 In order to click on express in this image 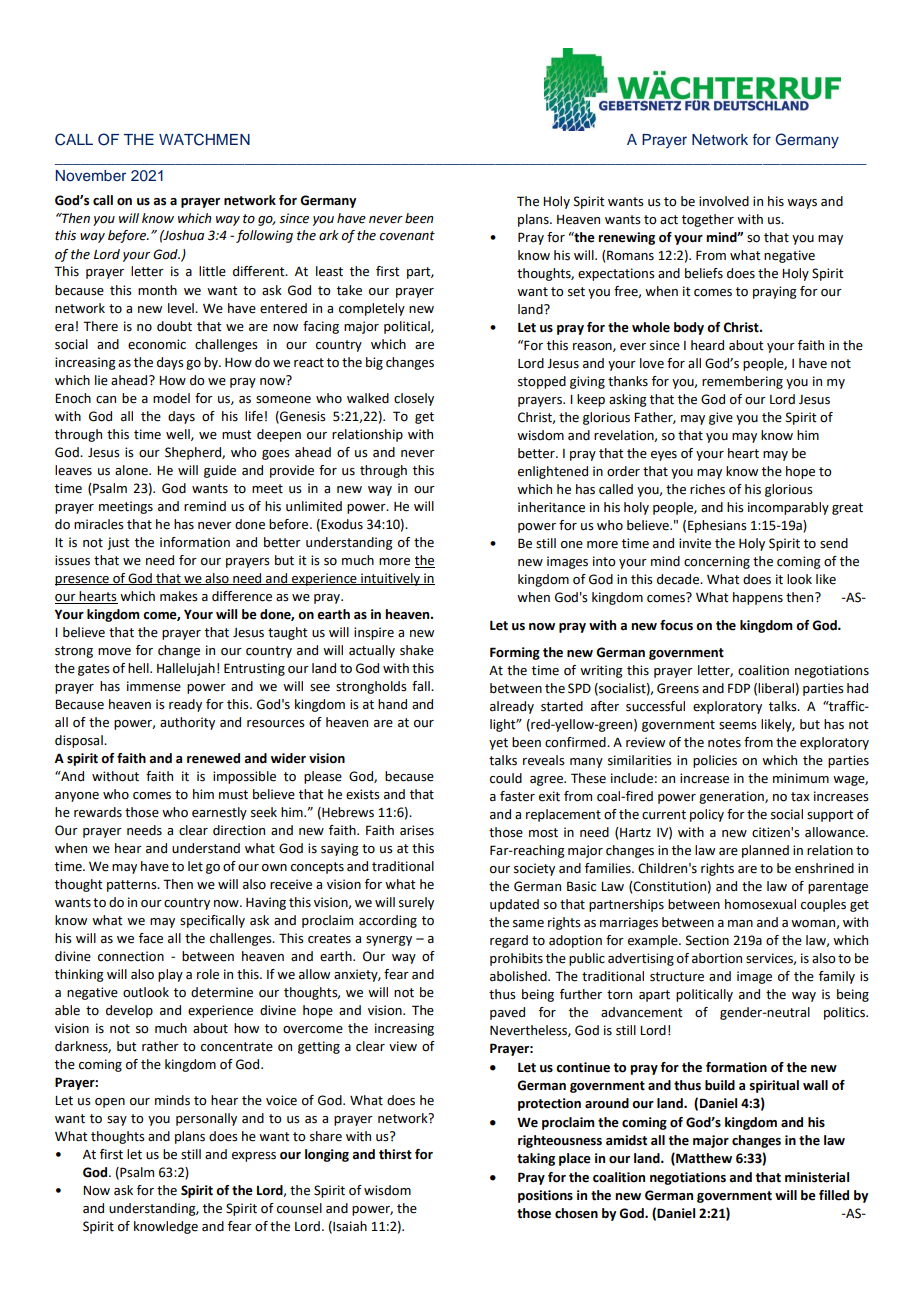, I will do `click(254, 1157)`.
